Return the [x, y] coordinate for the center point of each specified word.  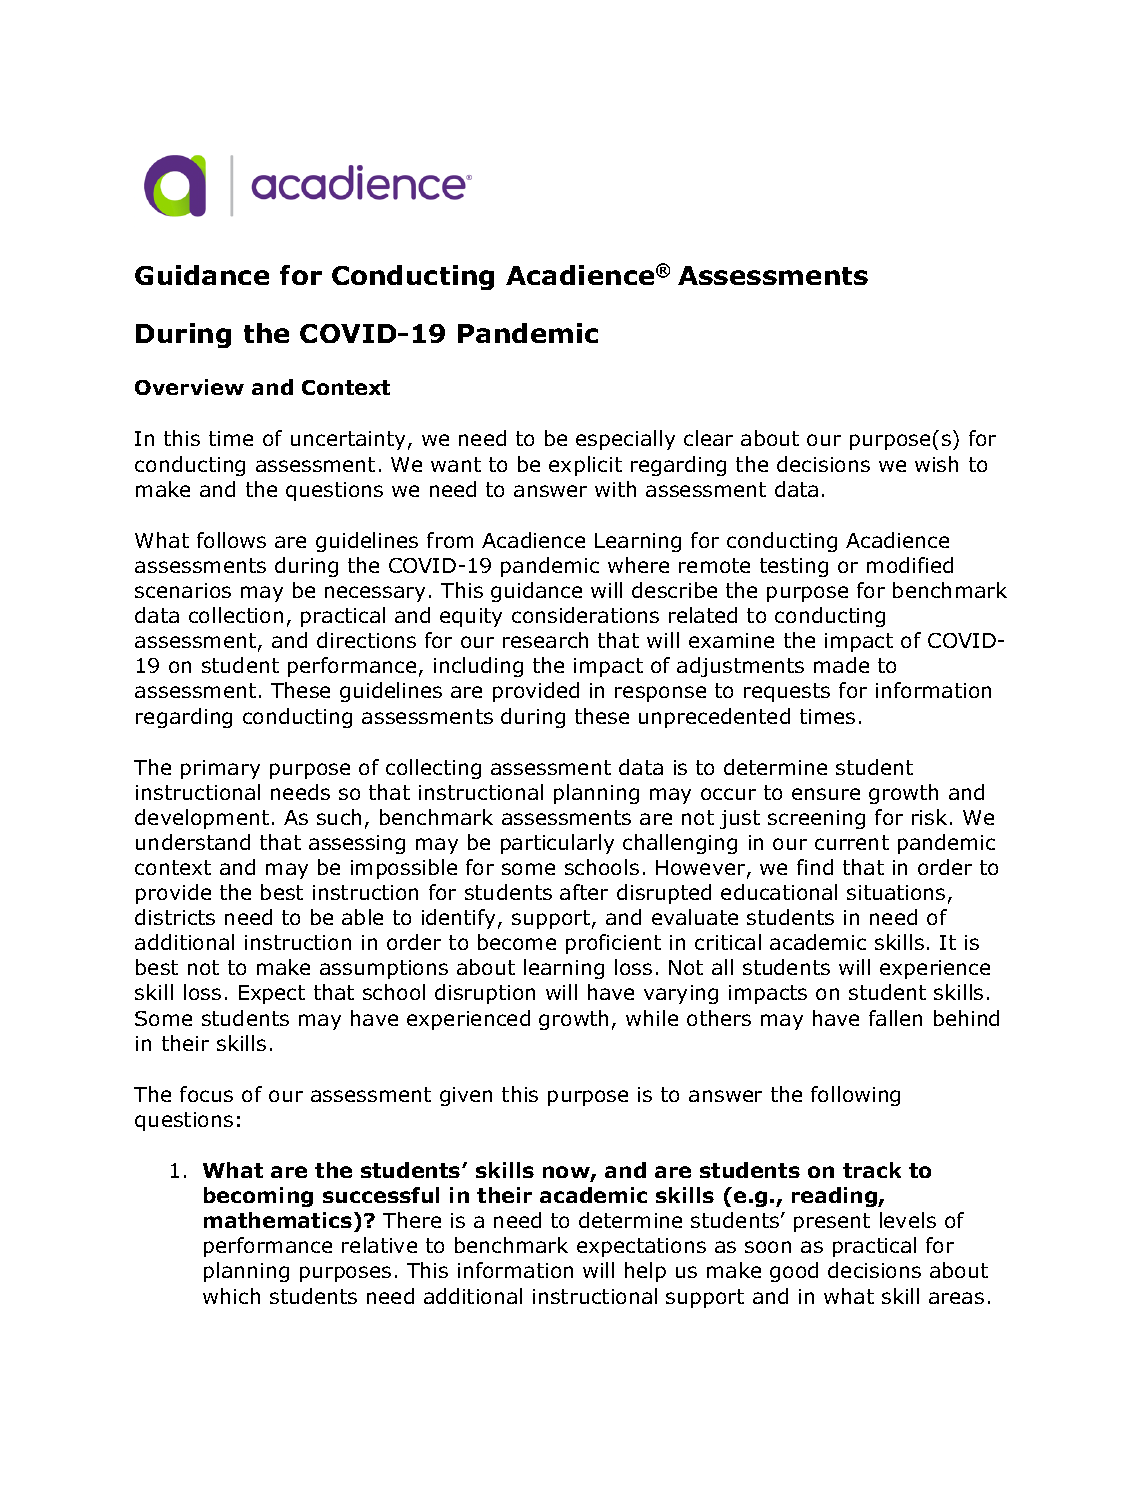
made [841, 665]
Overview [189, 387]
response [660, 694]
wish [936, 464]
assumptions [384, 969]
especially [625, 440]
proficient [613, 944]
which [231, 1296]
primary [220, 769]
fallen [895, 1018]
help [645, 1272]
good [794, 1272]
